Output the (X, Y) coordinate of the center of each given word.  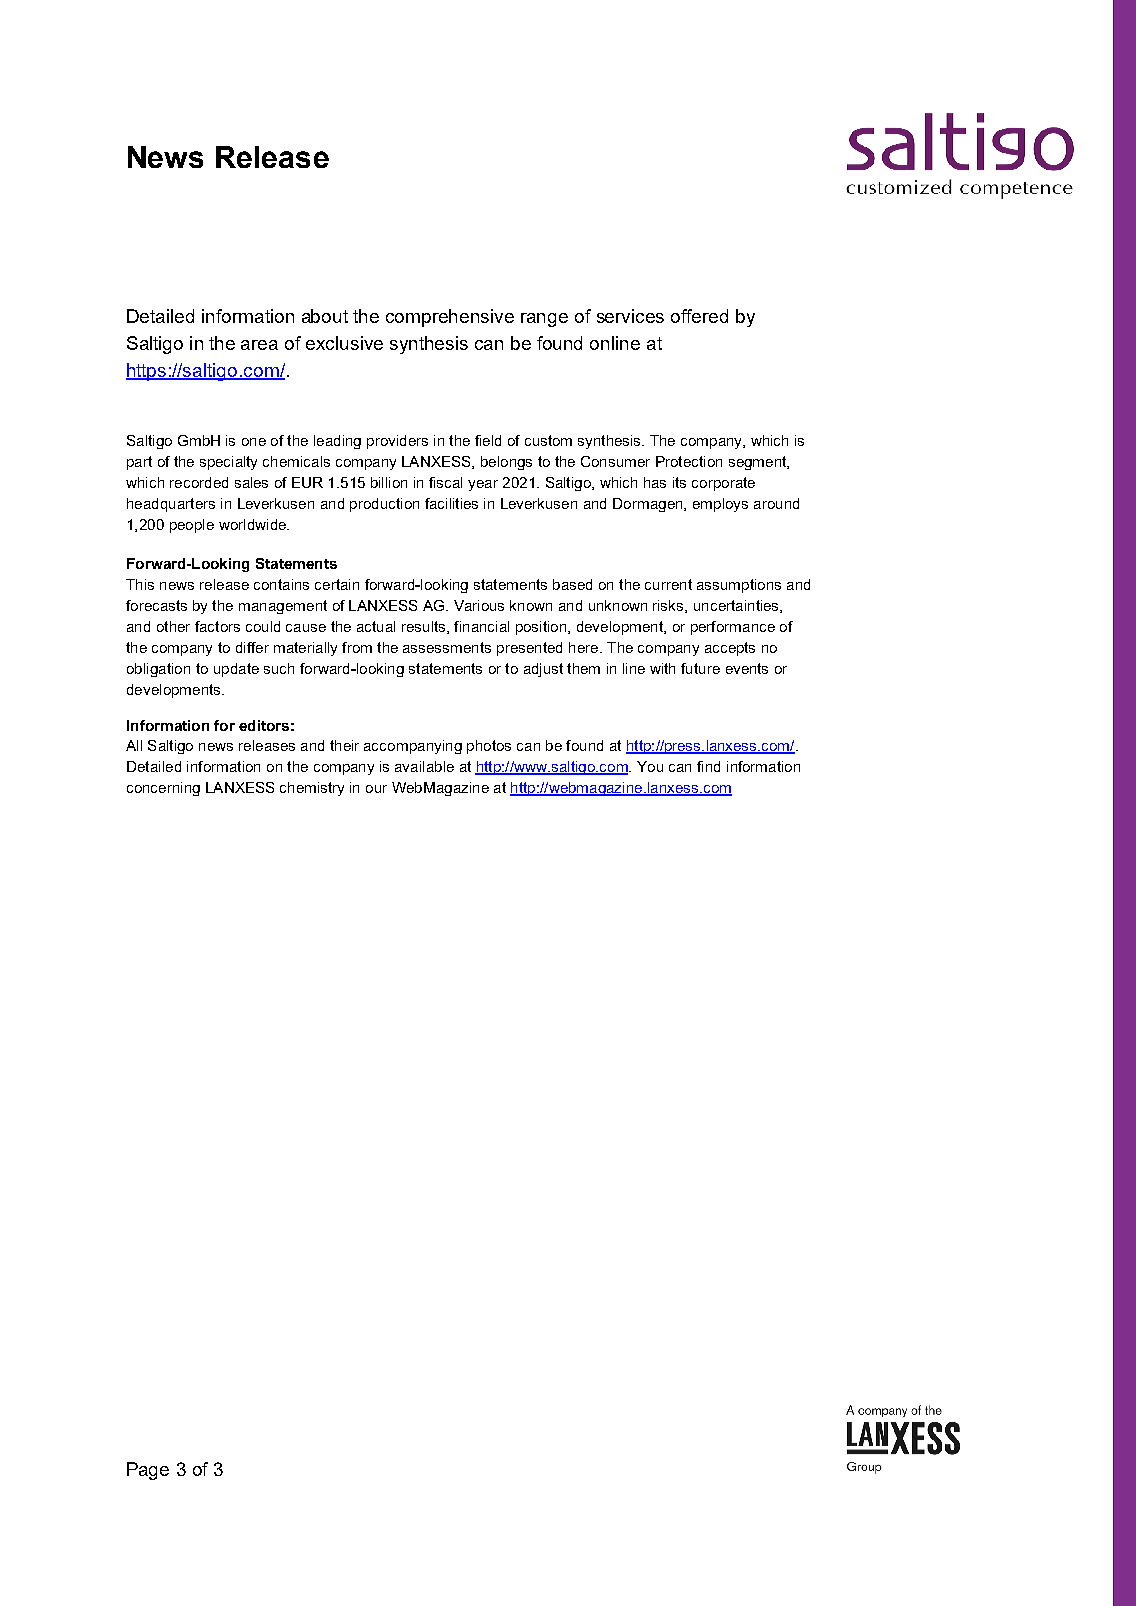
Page (148, 1471)
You (650, 766)
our (376, 789)
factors (217, 626)
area (259, 345)
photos (489, 747)
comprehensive (450, 318)
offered (699, 316)
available (424, 766)
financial (481, 626)
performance (733, 628)
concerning (163, 789)
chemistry (312, 789)
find (708, 766)
